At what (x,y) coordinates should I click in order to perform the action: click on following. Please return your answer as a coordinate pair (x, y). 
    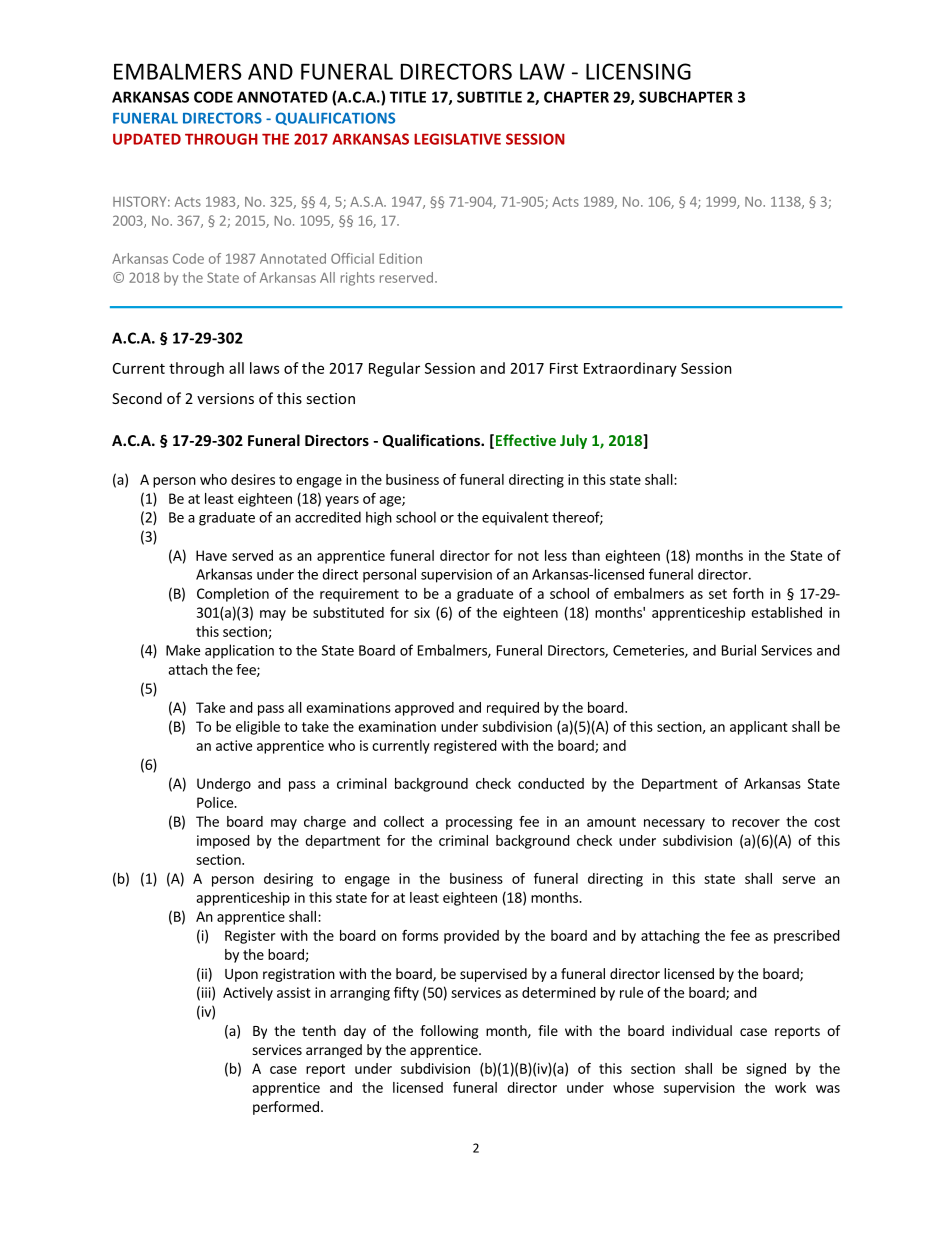
    Looking at the image, I should click on (449, 1032).
